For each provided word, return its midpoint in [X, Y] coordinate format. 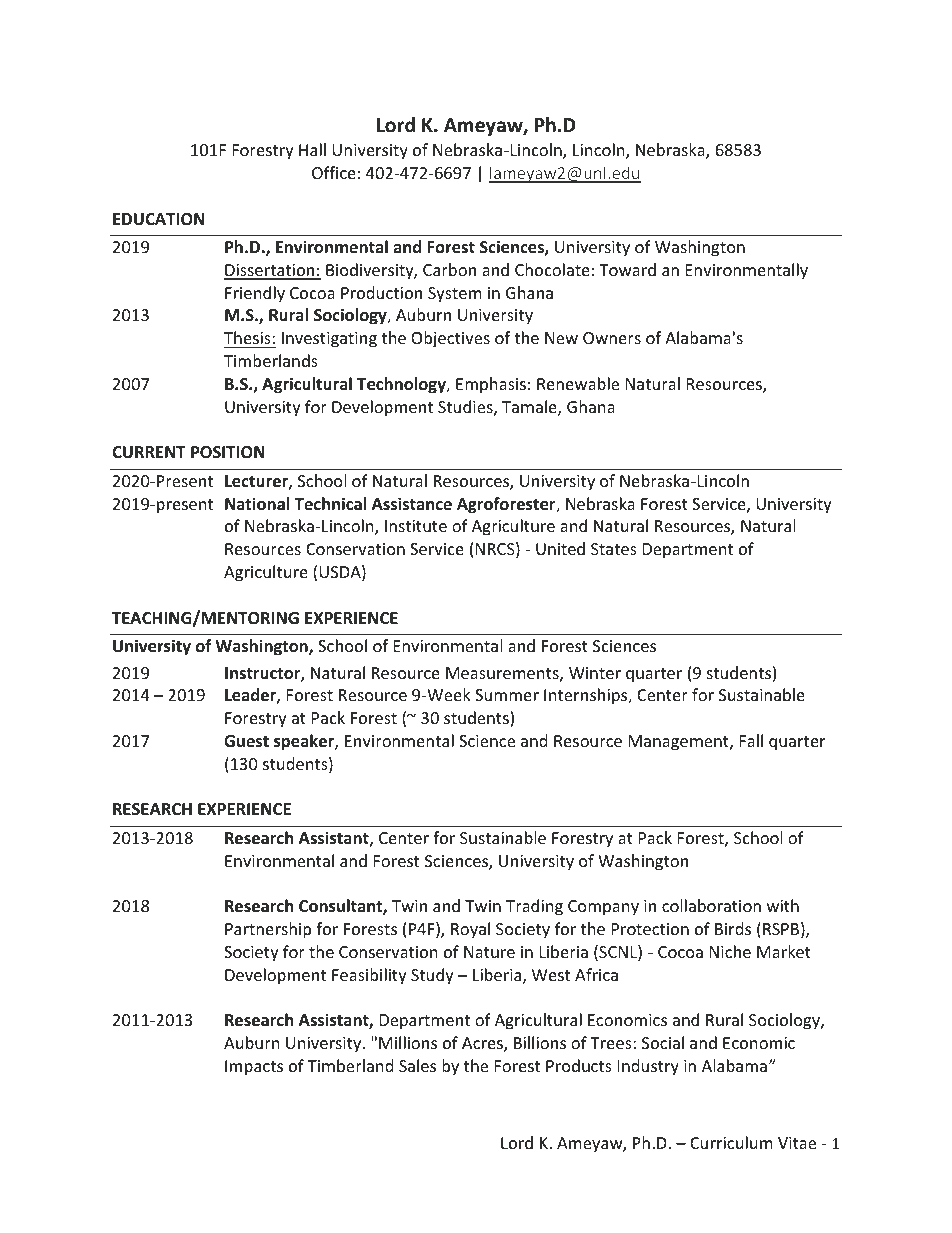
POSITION [228, 452]
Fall [751, 740]
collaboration [711, 905]
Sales [417, 1065]
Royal [470, 930]
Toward [627, 269]
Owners [612, 338]
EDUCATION [158, 219]
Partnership [268, 930]
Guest [246, 741]
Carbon [449, 269]
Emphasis [491, 385]
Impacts [254, 1068]
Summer [507, 695]
